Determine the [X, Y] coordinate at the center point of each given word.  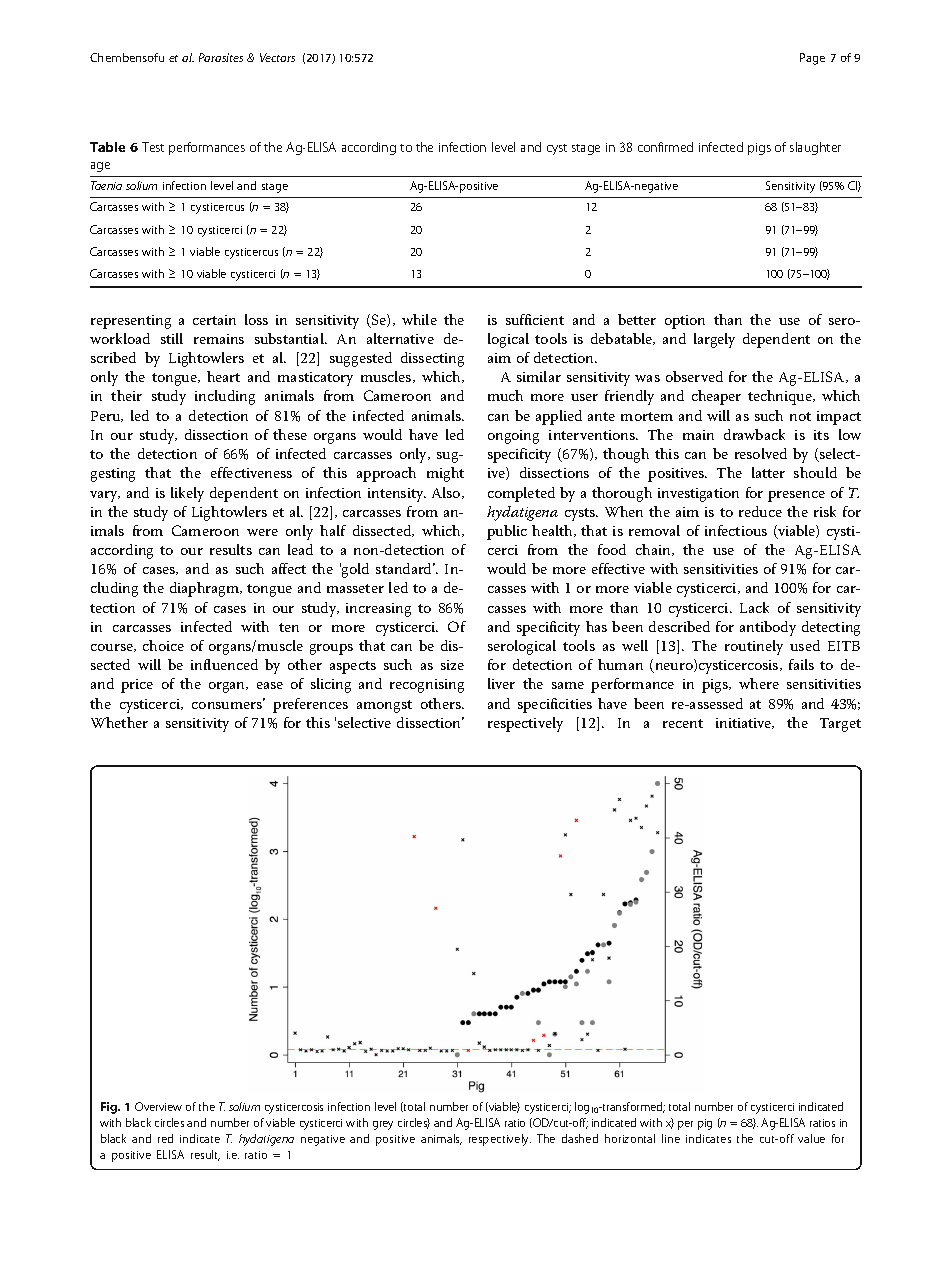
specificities [555, 705]
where [759, 683]
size [452, 665]
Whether [119, 722]
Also [447, 493]
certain [214, 320]
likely [187, 494]
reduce [760, 511]
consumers [228, 704]
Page [812, 59]
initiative [745, 723]
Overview [158, 1106]
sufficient [535, 319]
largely [714, 340]
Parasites [221, 57]
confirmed [665, 147]
